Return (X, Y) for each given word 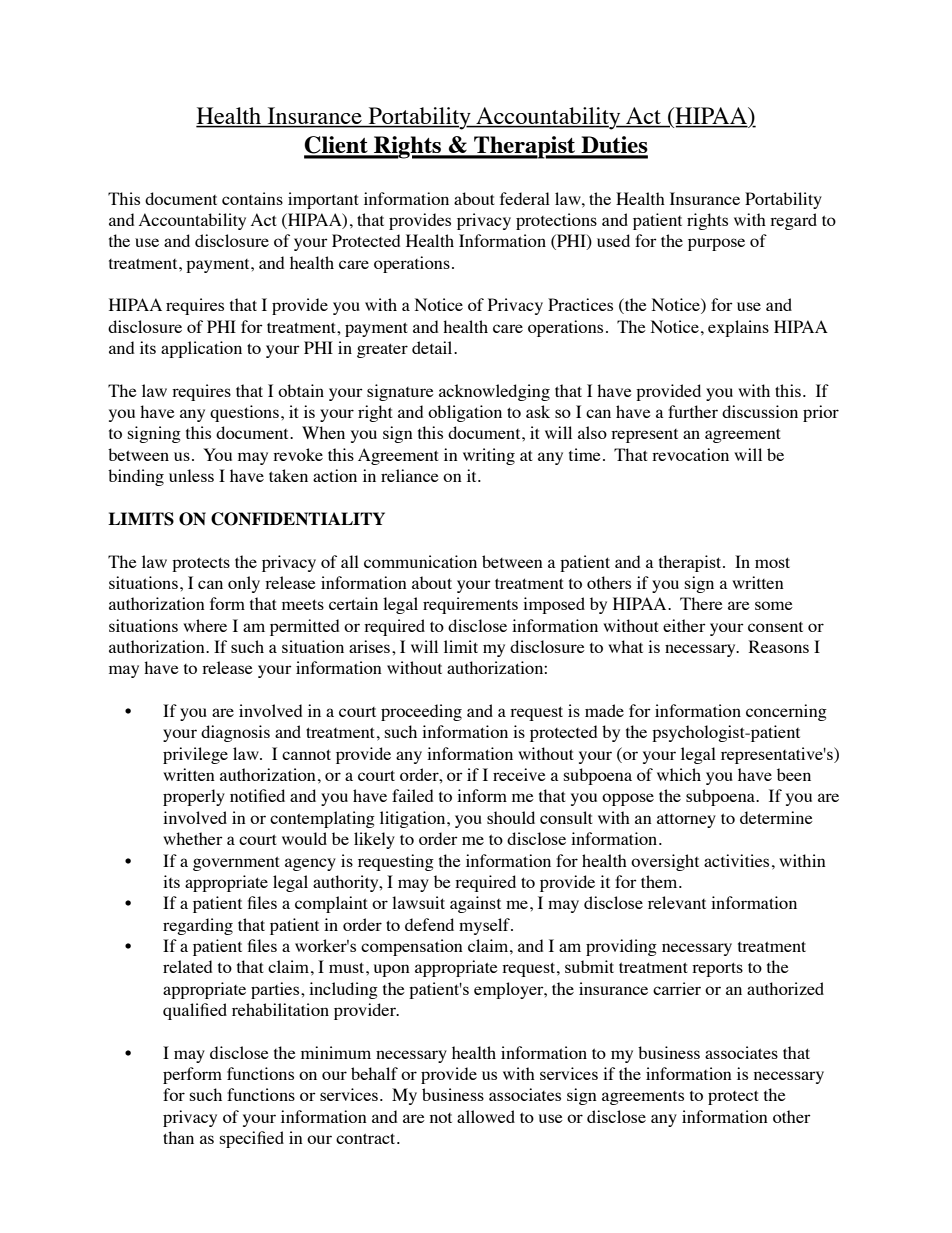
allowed (486, 1116)
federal (525, 198)
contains (252, 198)
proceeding (421, 712)
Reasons (779, 646)
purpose (716, 244)
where (205, 625)
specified (252, 1139)
